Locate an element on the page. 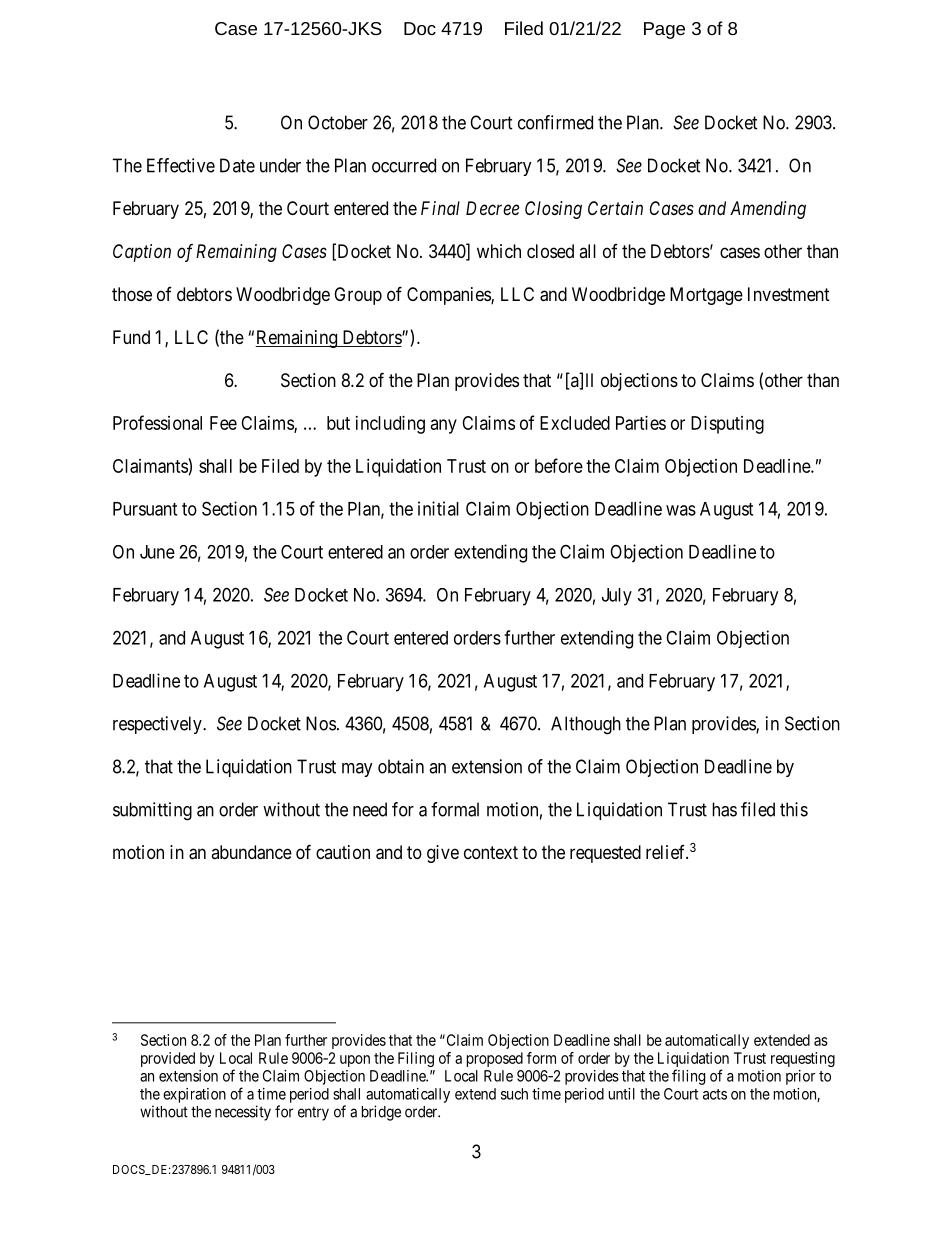  acts is located at coordinates (715, 1094).
